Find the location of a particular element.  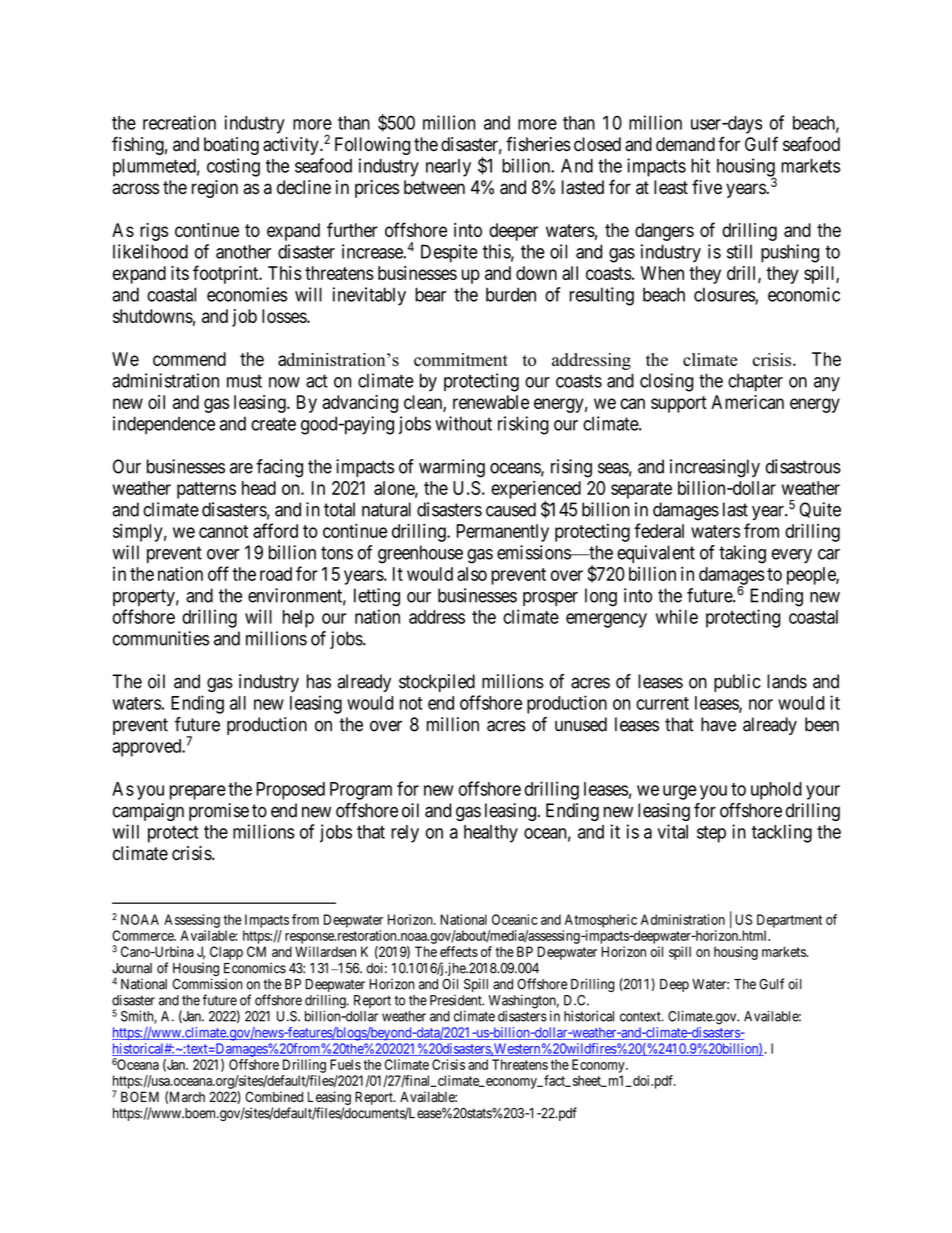

cannot is located at coordinates (223, 531).
